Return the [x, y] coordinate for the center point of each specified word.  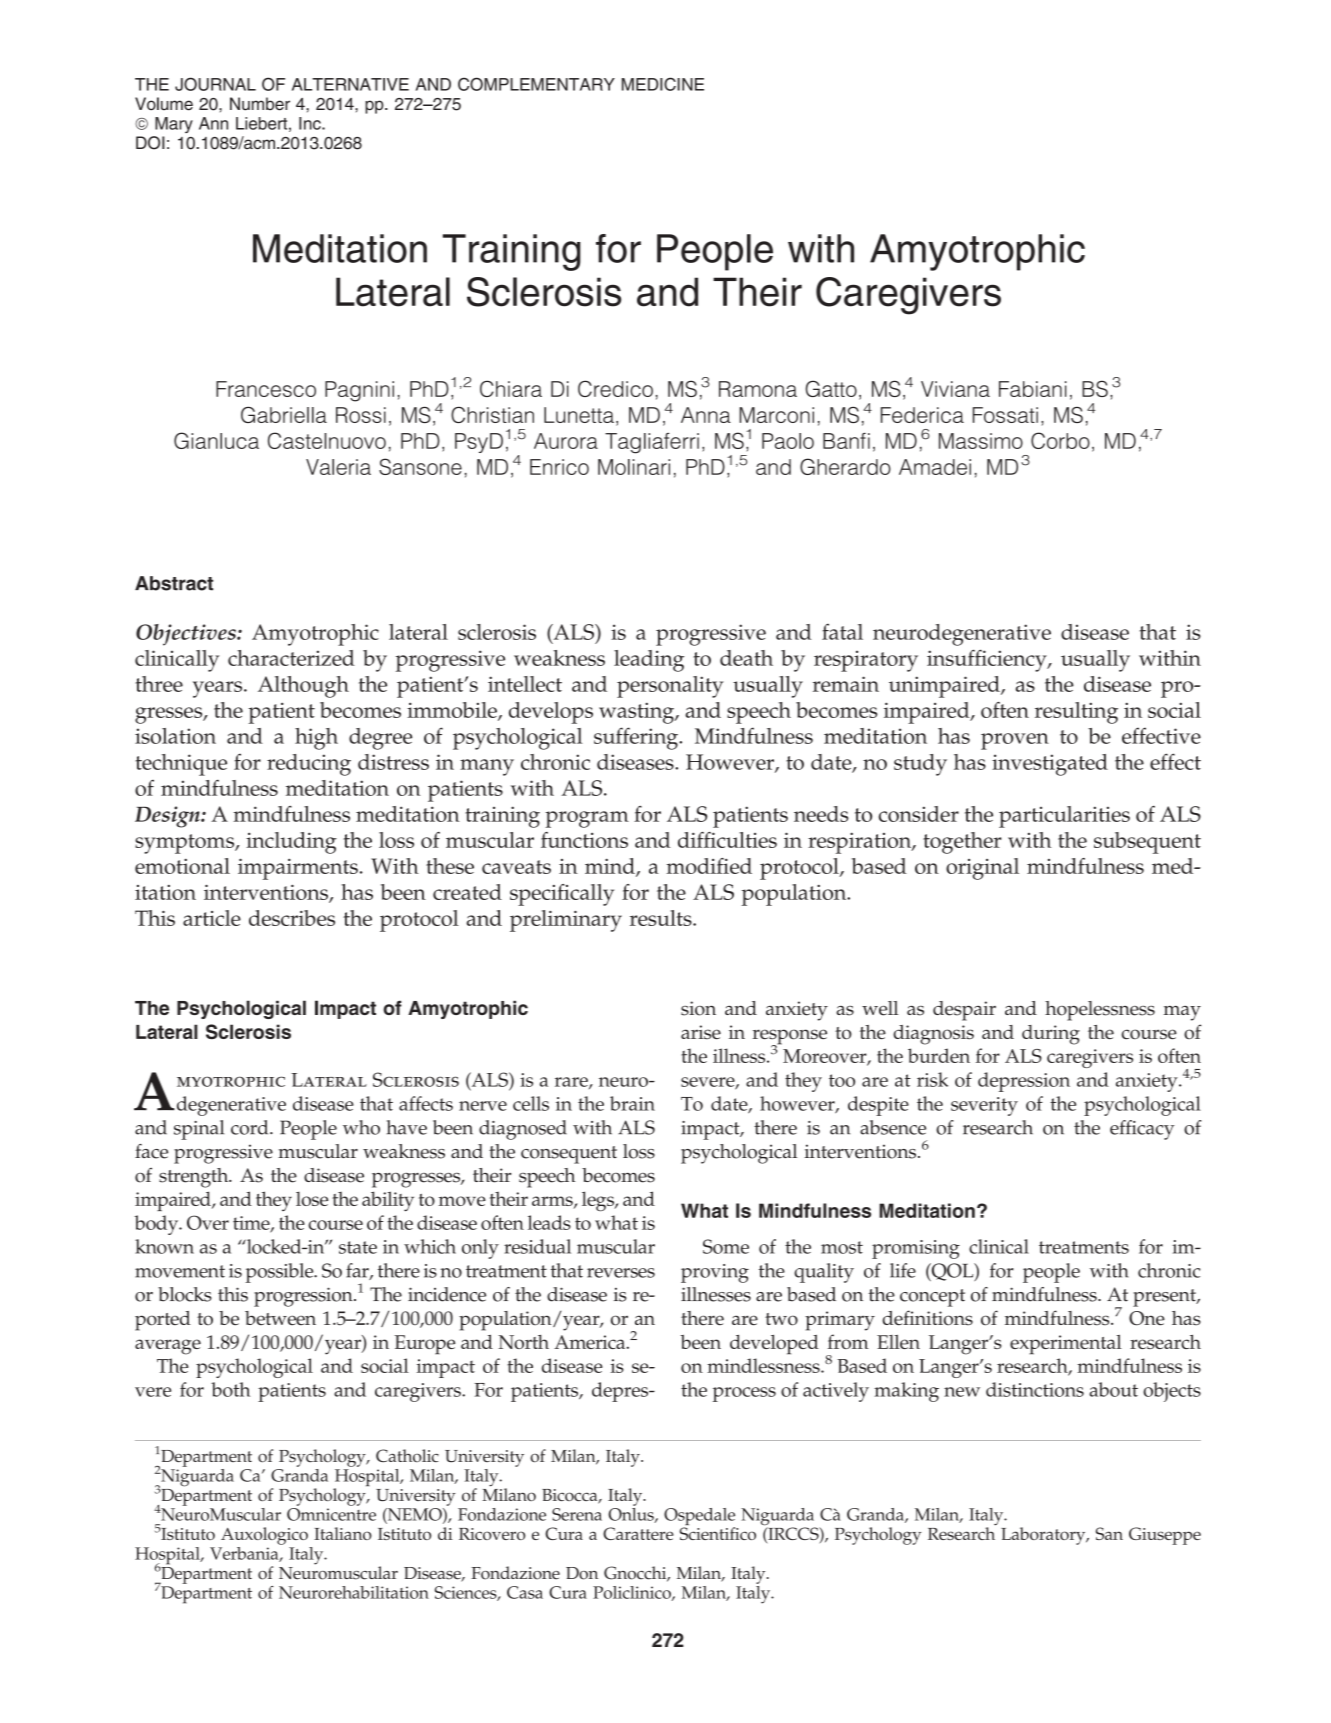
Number [260, 104]
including [291, 843]
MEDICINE [663, 84]
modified [709, 866]
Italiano [343, 1533]
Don [582, 1573]
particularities [1064, 817]
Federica [922, 415]
